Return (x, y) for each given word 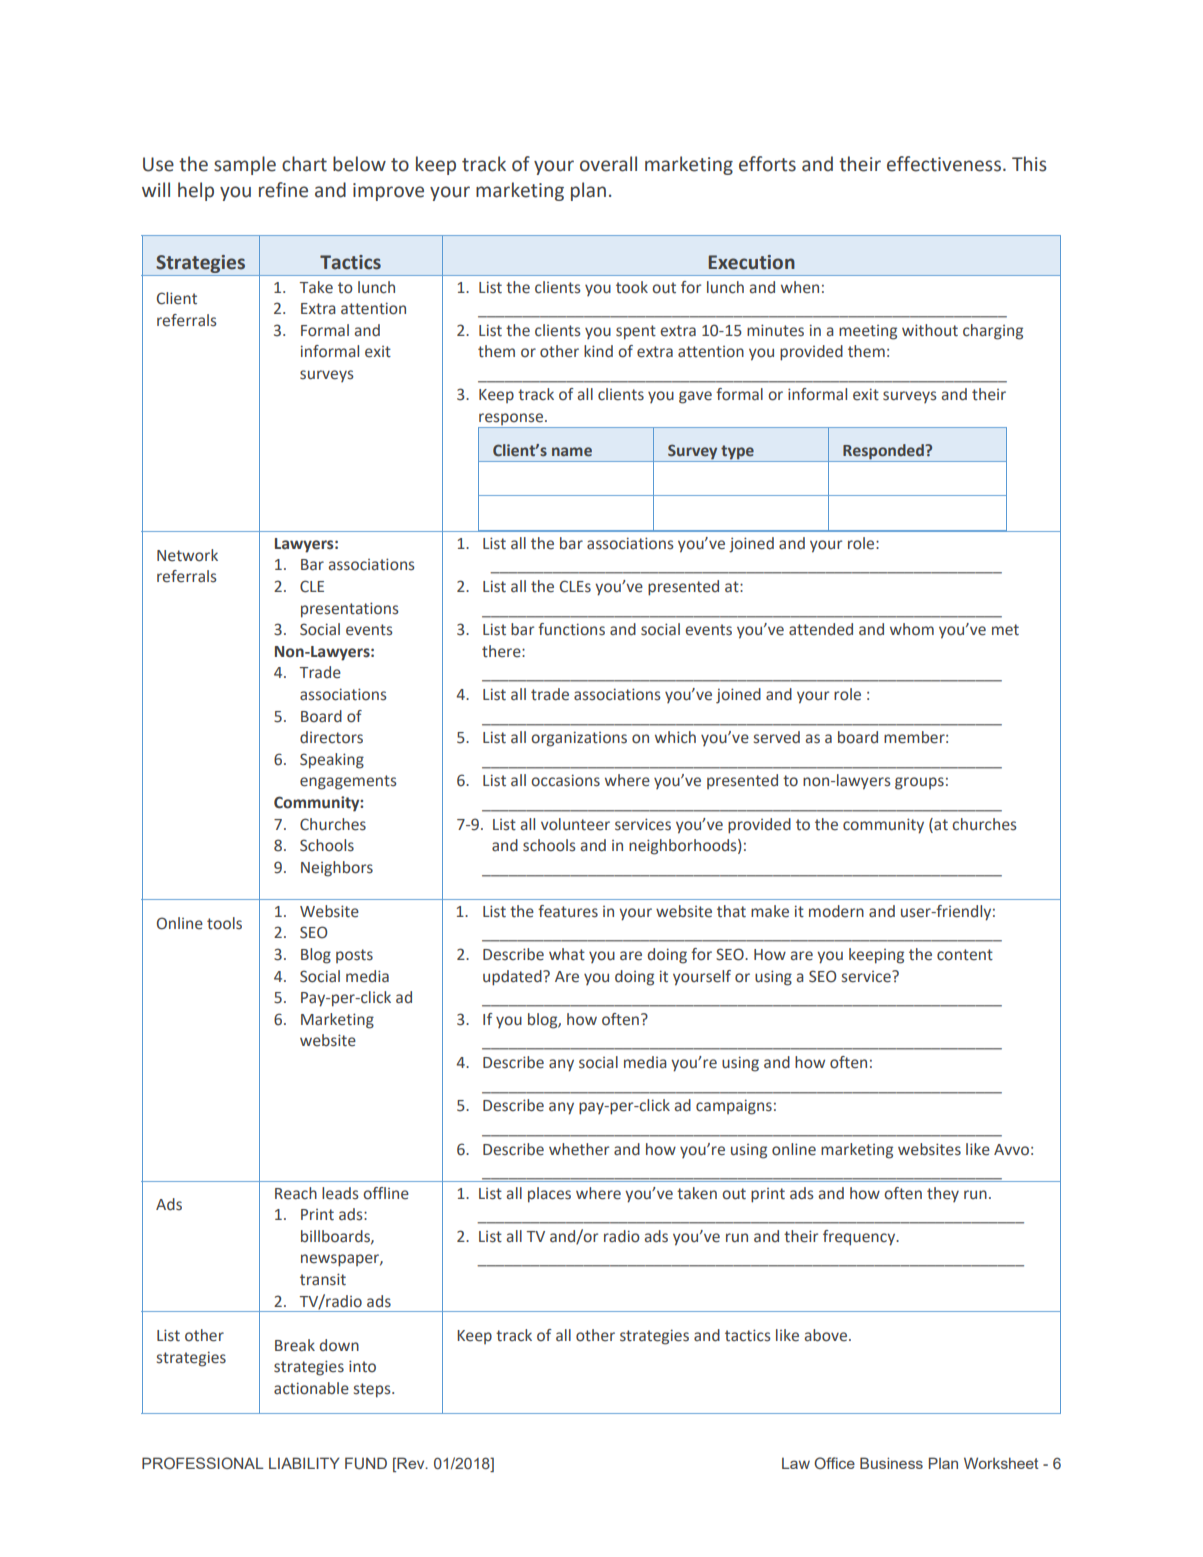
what (567, 954)
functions (571, 629)
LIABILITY (304, 1463)
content (965, 955)
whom (912, 629)
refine (283, 190)
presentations (350, 610)
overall (608, 164)
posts (354, 956)
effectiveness (944, 164)
